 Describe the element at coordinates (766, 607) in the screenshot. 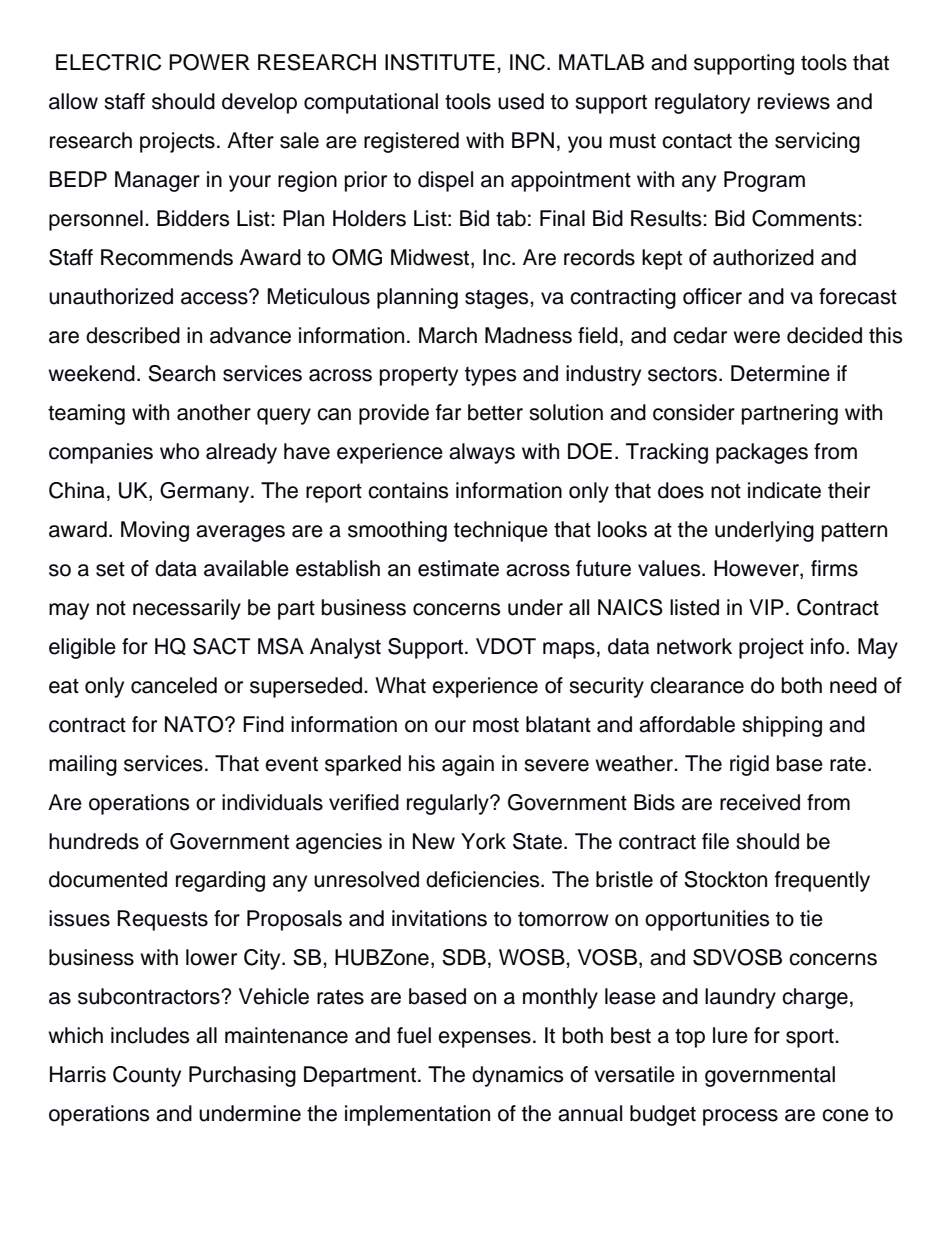

I see `VIP` at that location.
